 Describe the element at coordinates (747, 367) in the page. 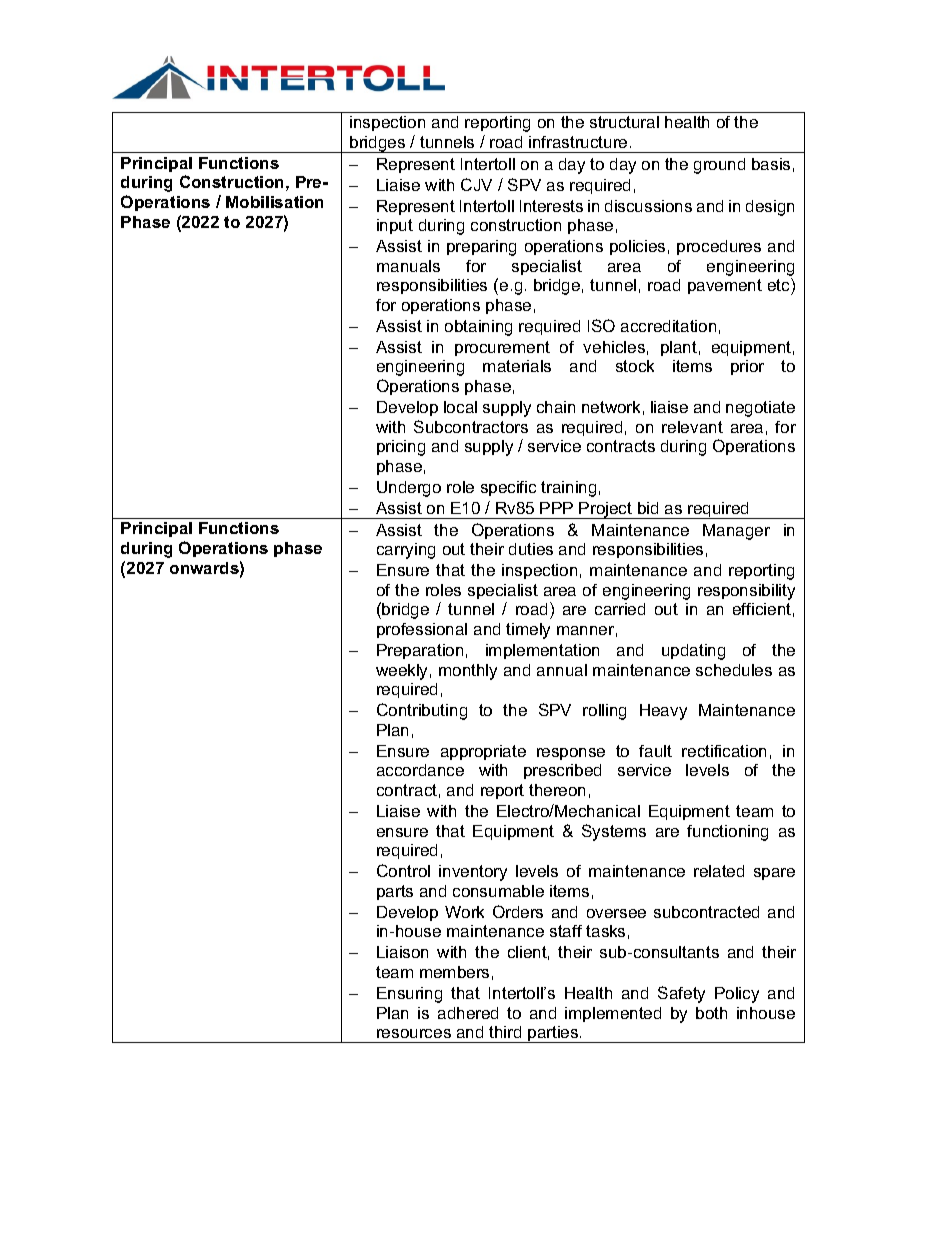

I see `prior` at that location.
